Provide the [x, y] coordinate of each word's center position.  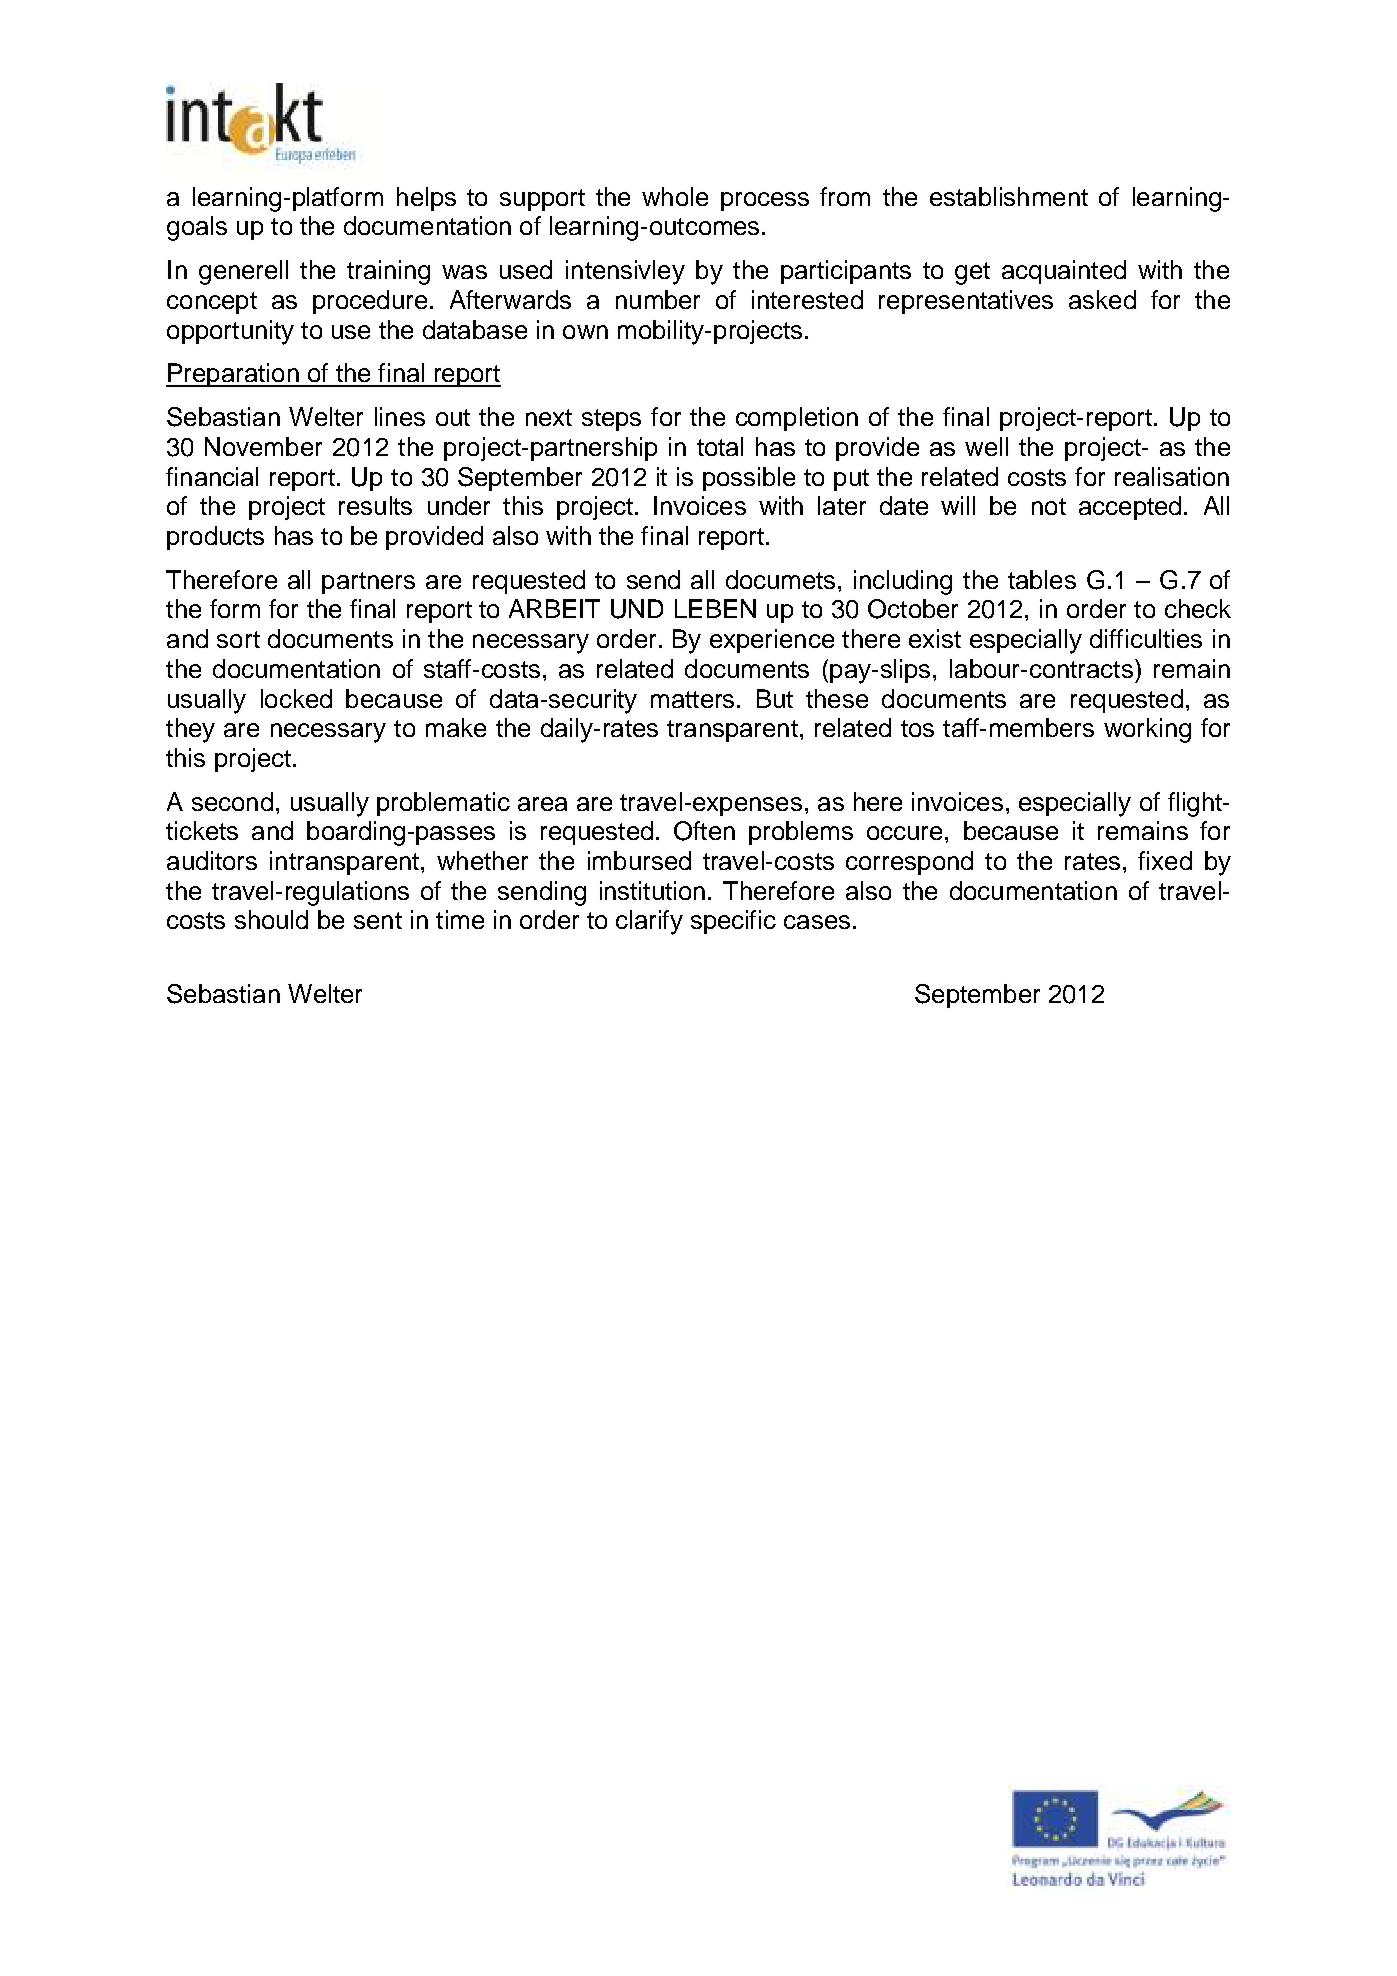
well [986, 446]
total [720, 446]
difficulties [1146, 638]
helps [426, 199]
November [263, 446]
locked [296, 698]
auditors [212, 860]
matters [692, 699]
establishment [1009, 196]
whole [675, 196]
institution [652, 890]
